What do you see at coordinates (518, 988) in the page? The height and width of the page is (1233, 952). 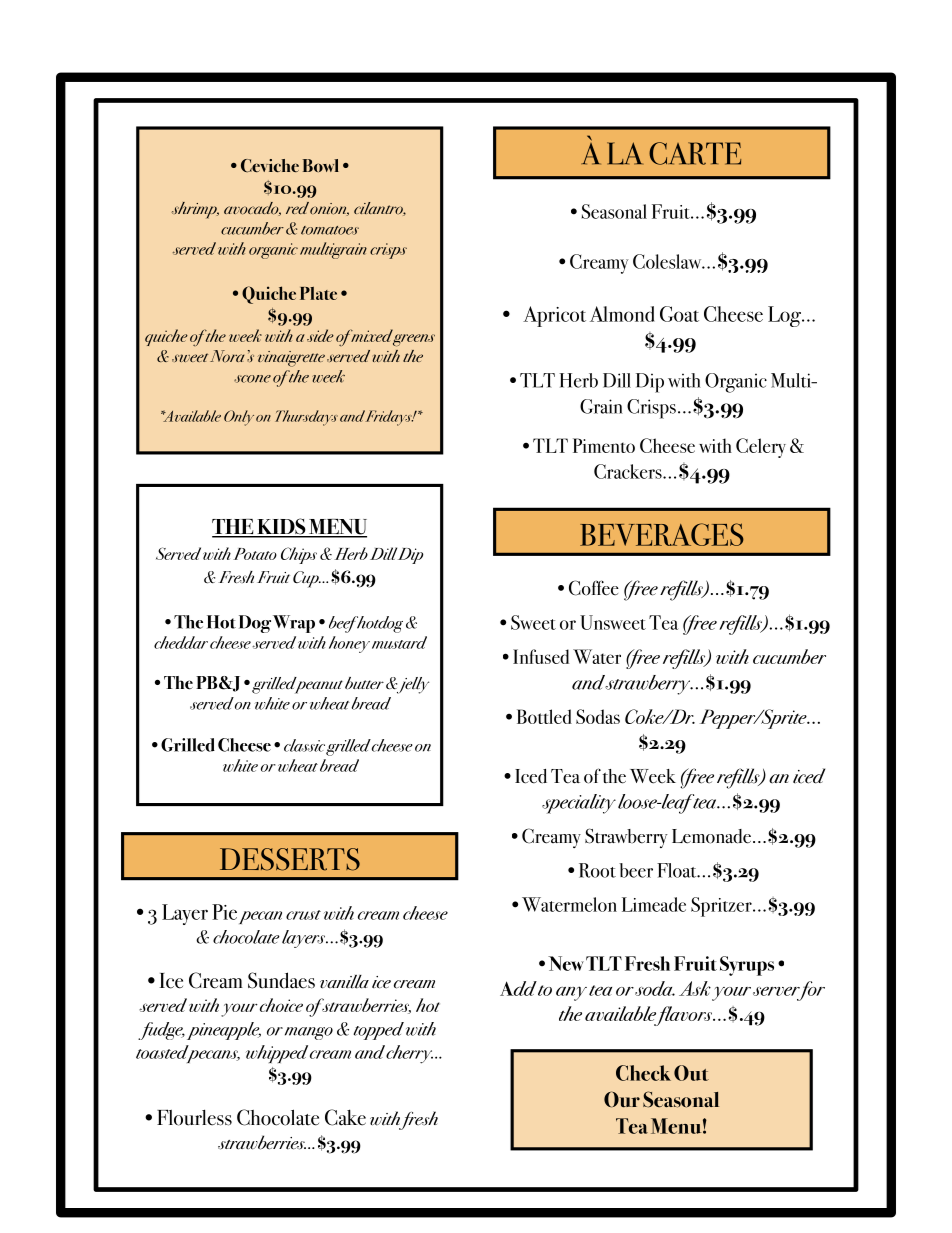 I see `Add` at bounding box center [518, 988].
